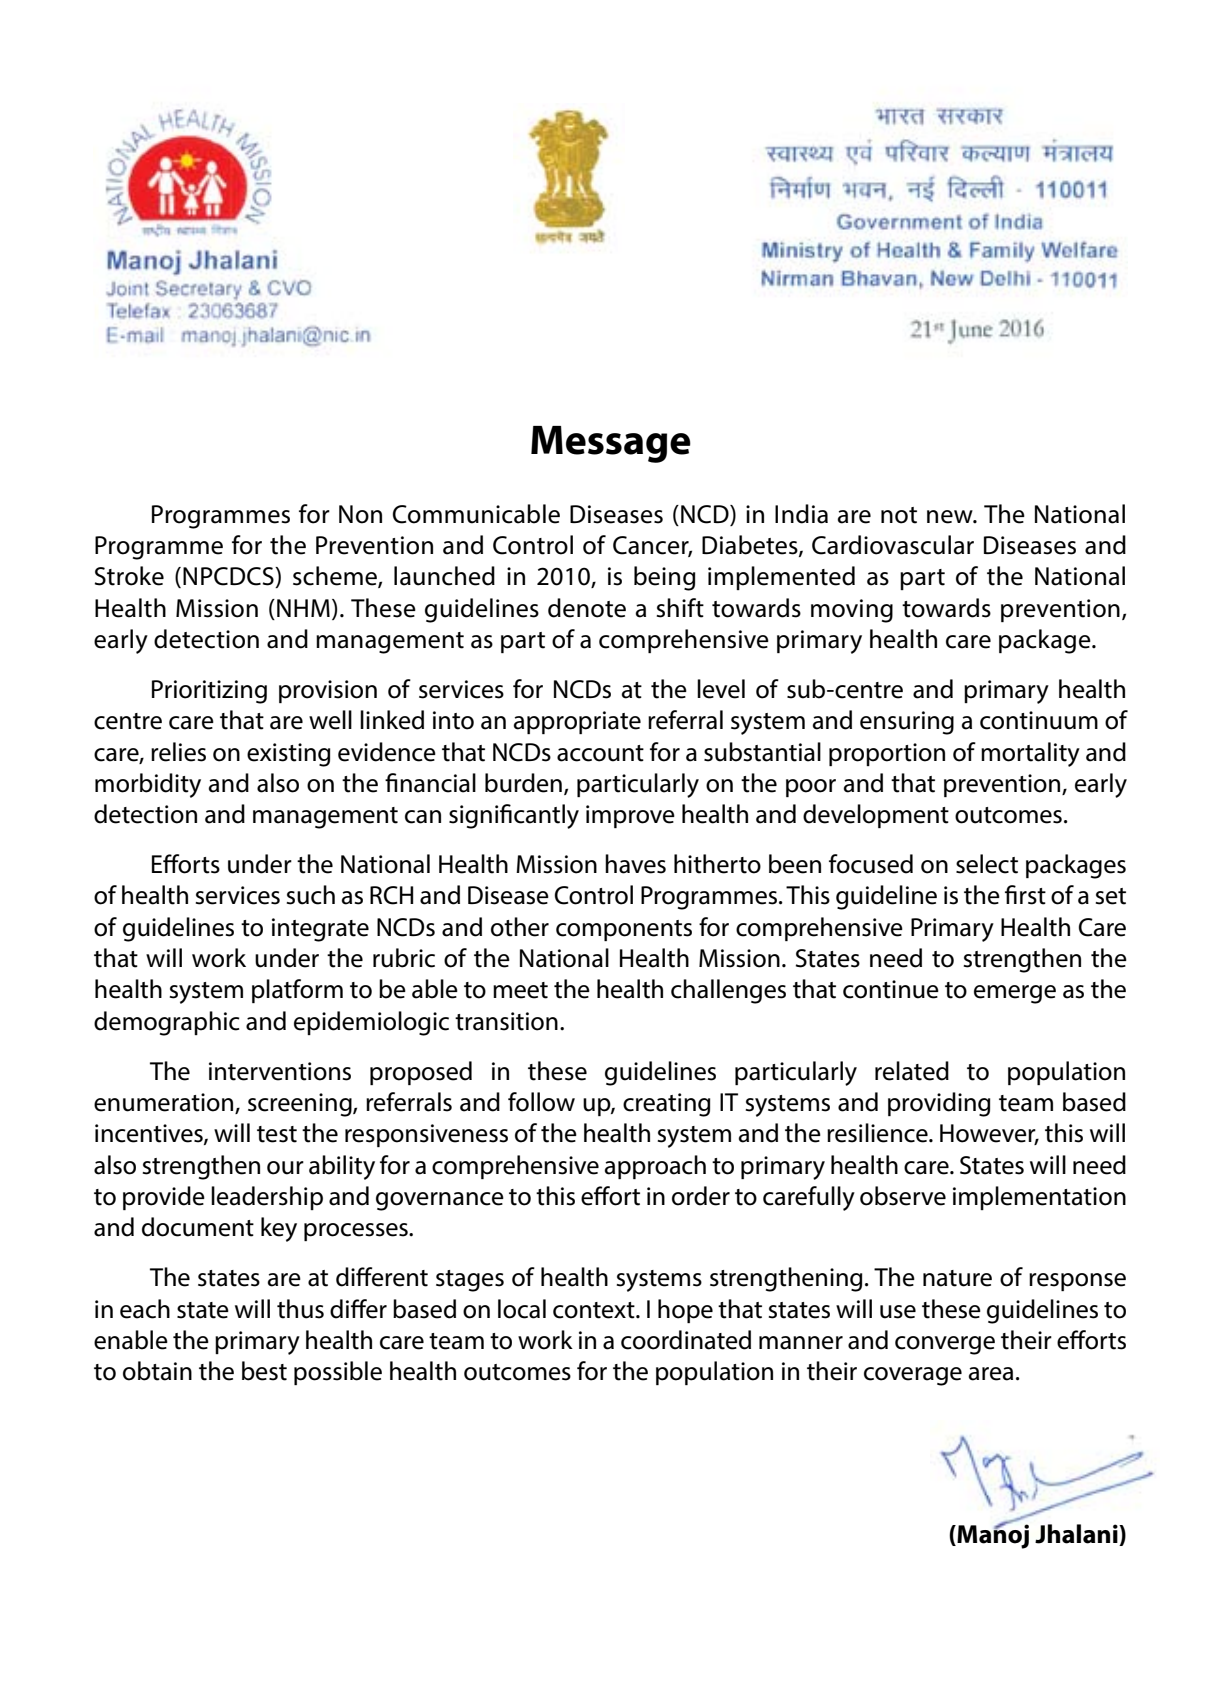 The width and height of the screenshot is (1221, 1690). Describe the element at coordinates (686, 1340) in the screenshot. I see `coordinated` at that location.
